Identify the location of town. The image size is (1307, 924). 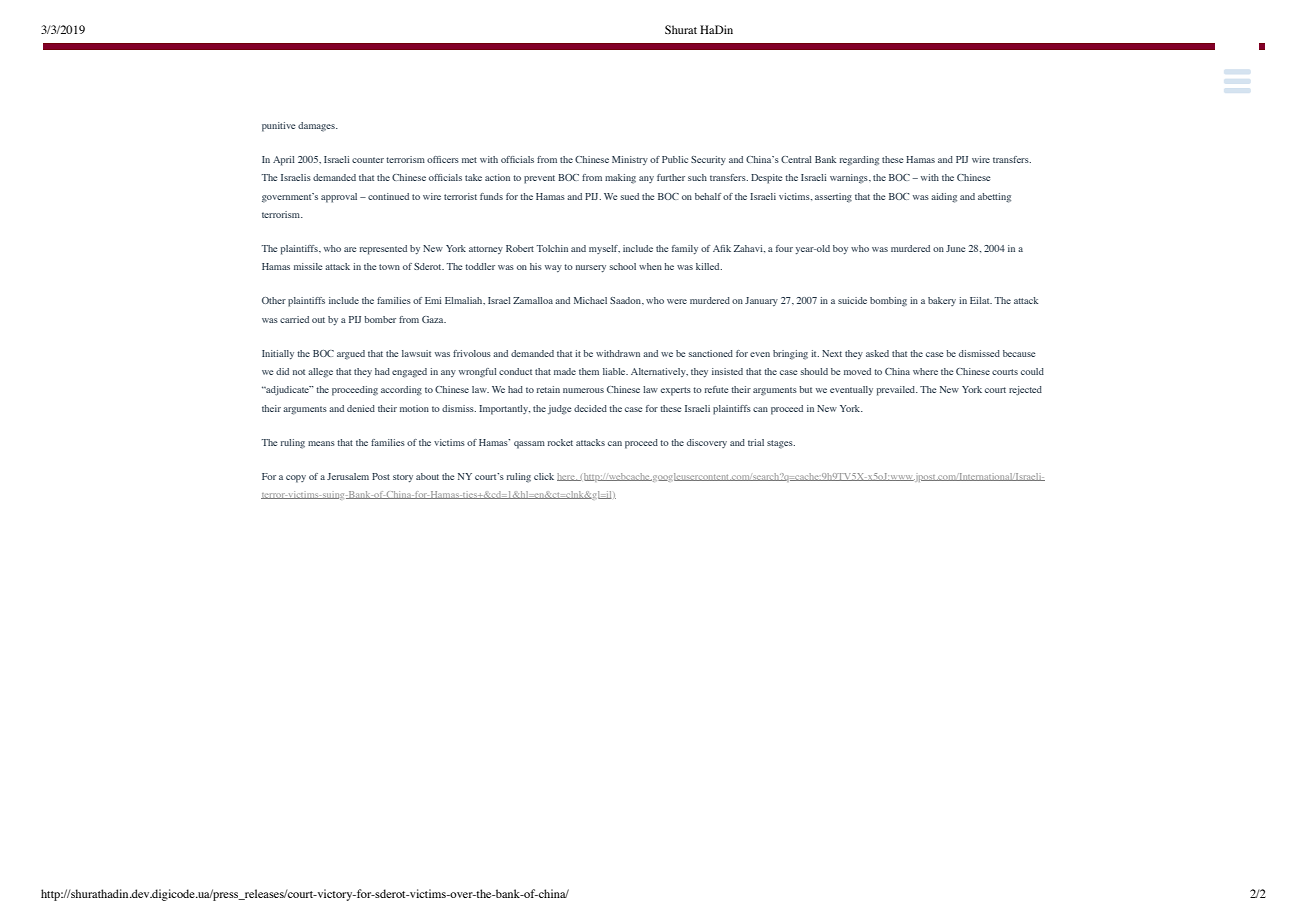
(389, 267).
